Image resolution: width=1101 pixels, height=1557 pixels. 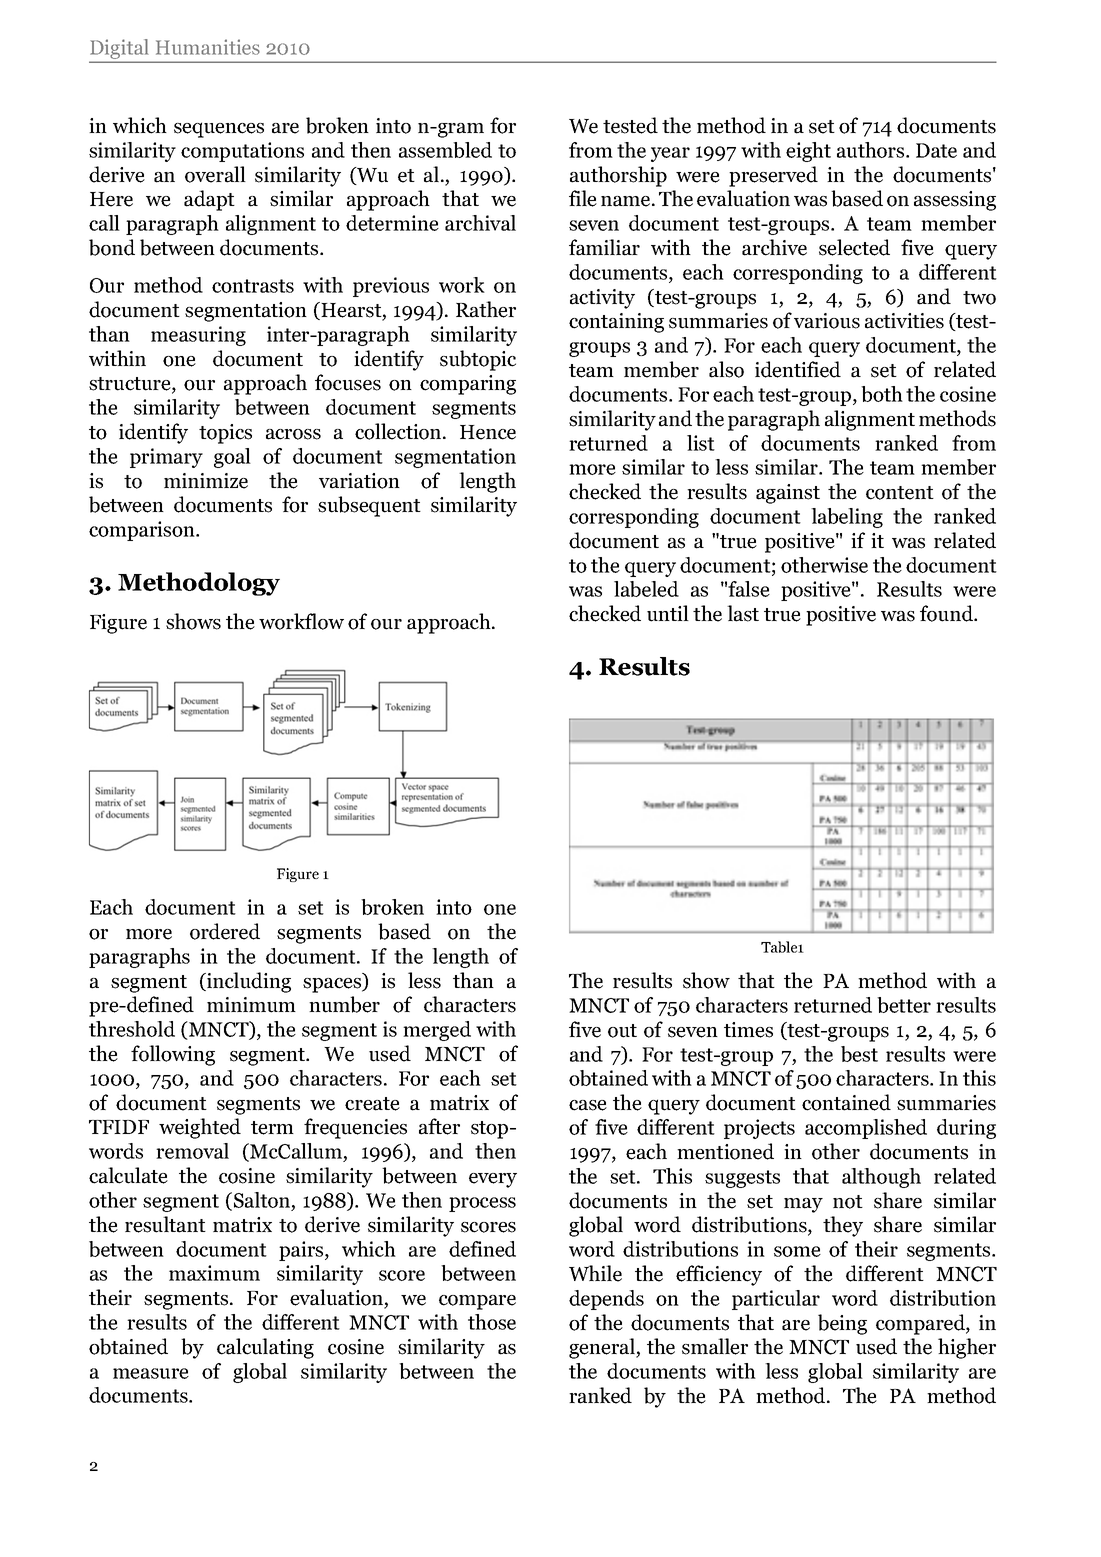 I want to click on Humanities, so click(x=208, y=47).
